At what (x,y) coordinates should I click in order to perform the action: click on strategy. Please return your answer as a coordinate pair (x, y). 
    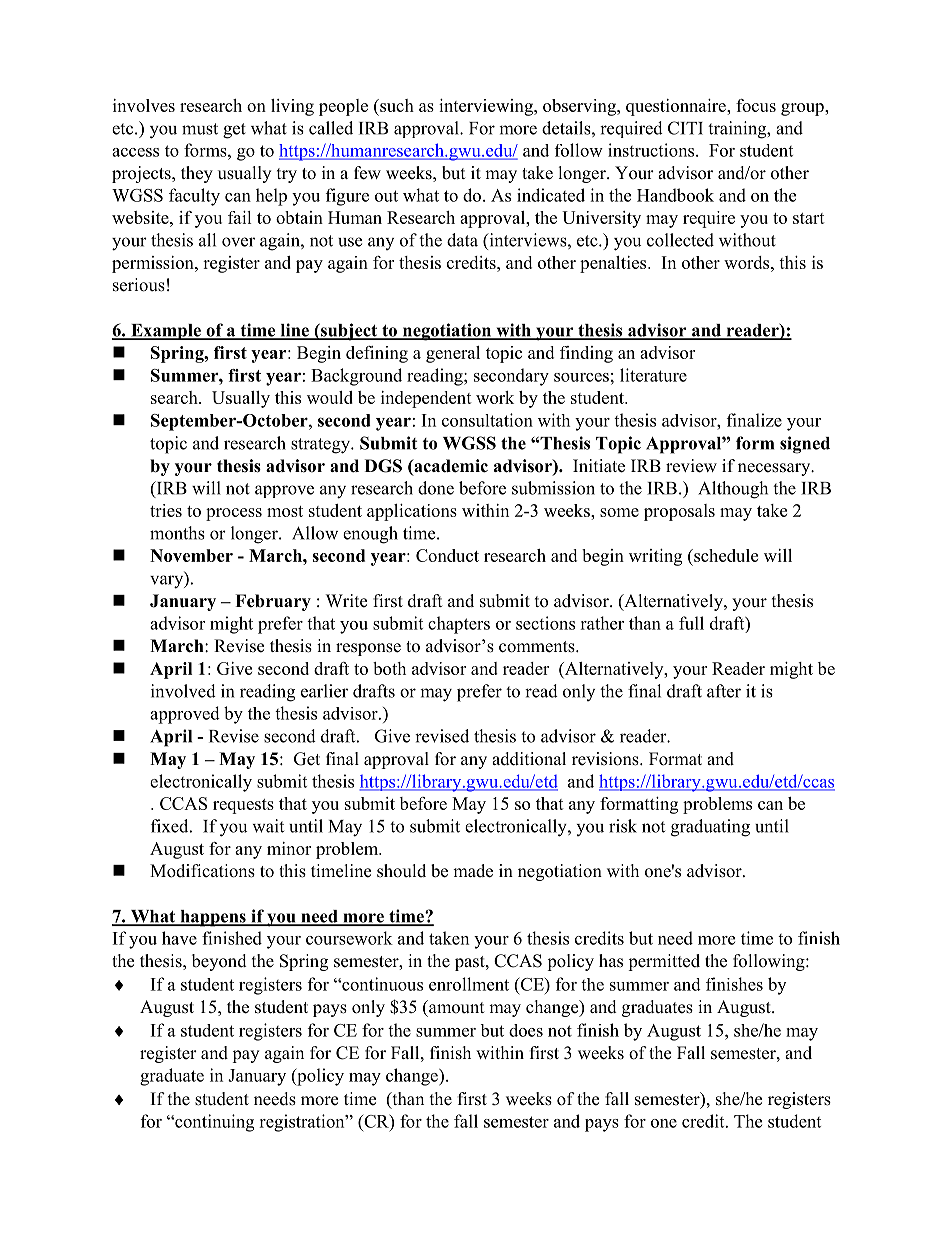
    Looking at the image, I should click on (321, 446).
